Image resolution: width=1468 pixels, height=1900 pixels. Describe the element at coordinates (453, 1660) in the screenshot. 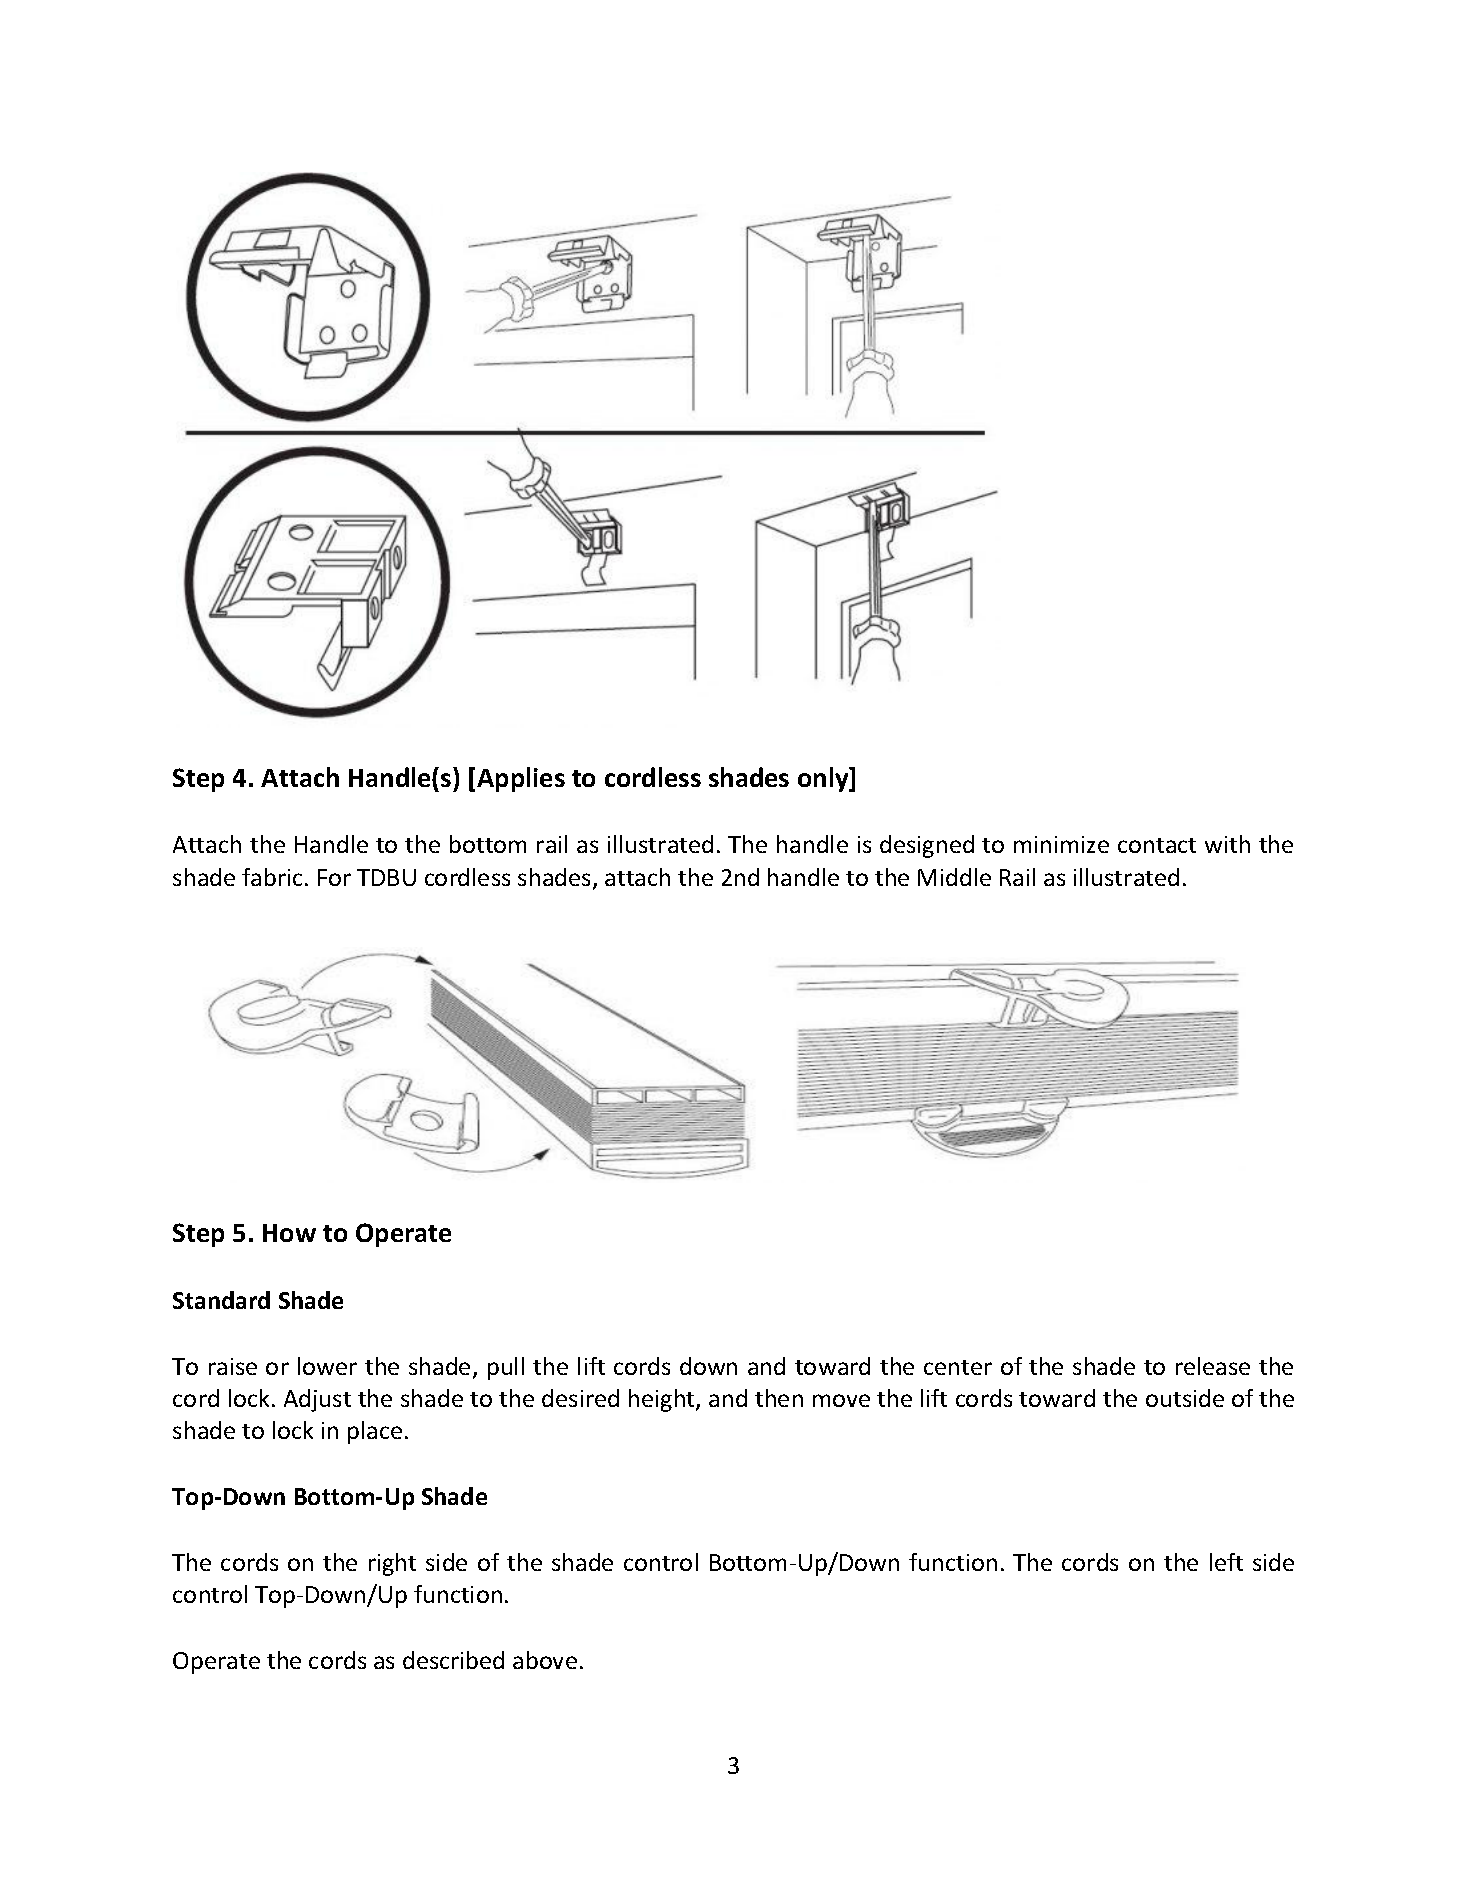

I see `described` at that location.
